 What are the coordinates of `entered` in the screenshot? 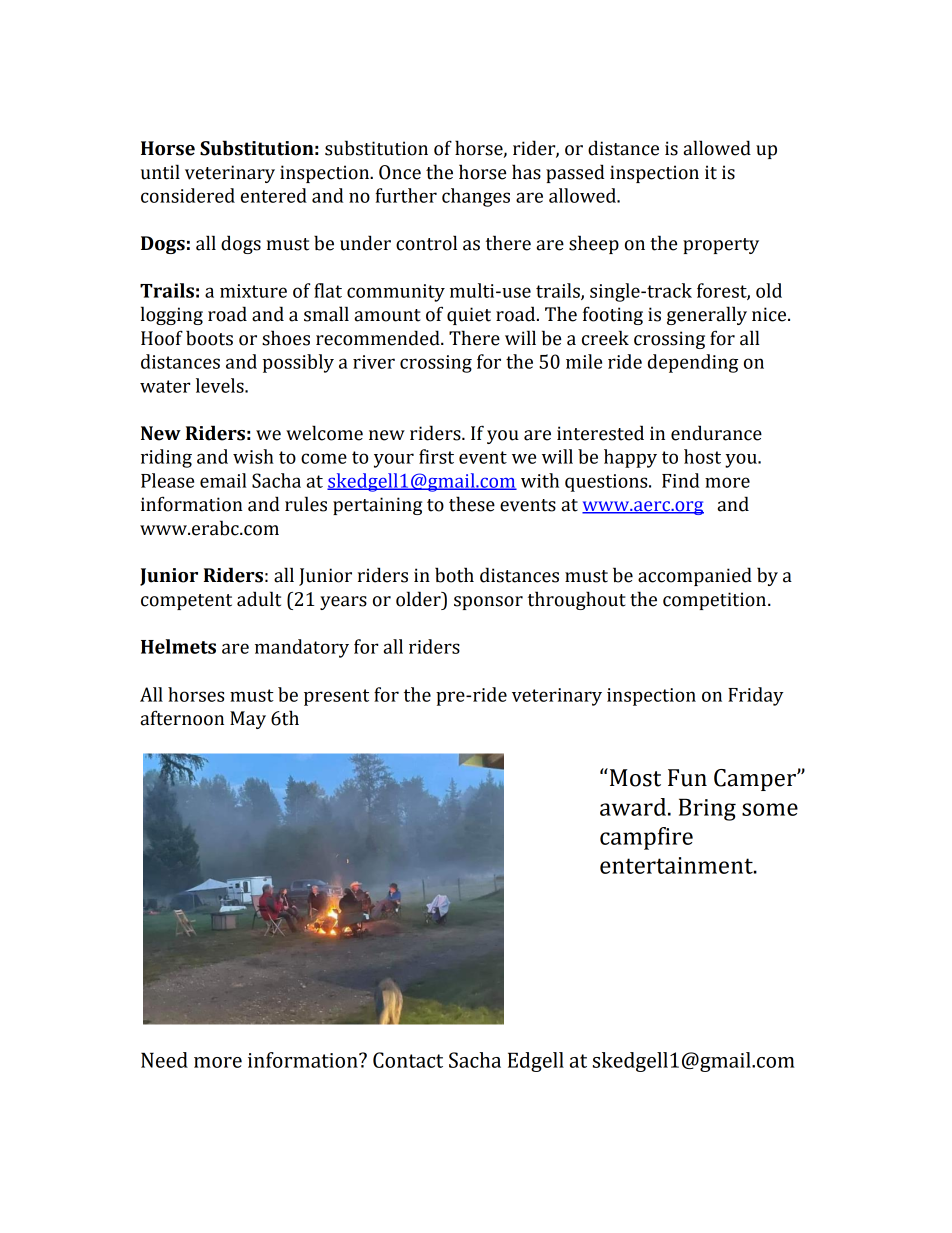 It's located at (274, 195).
